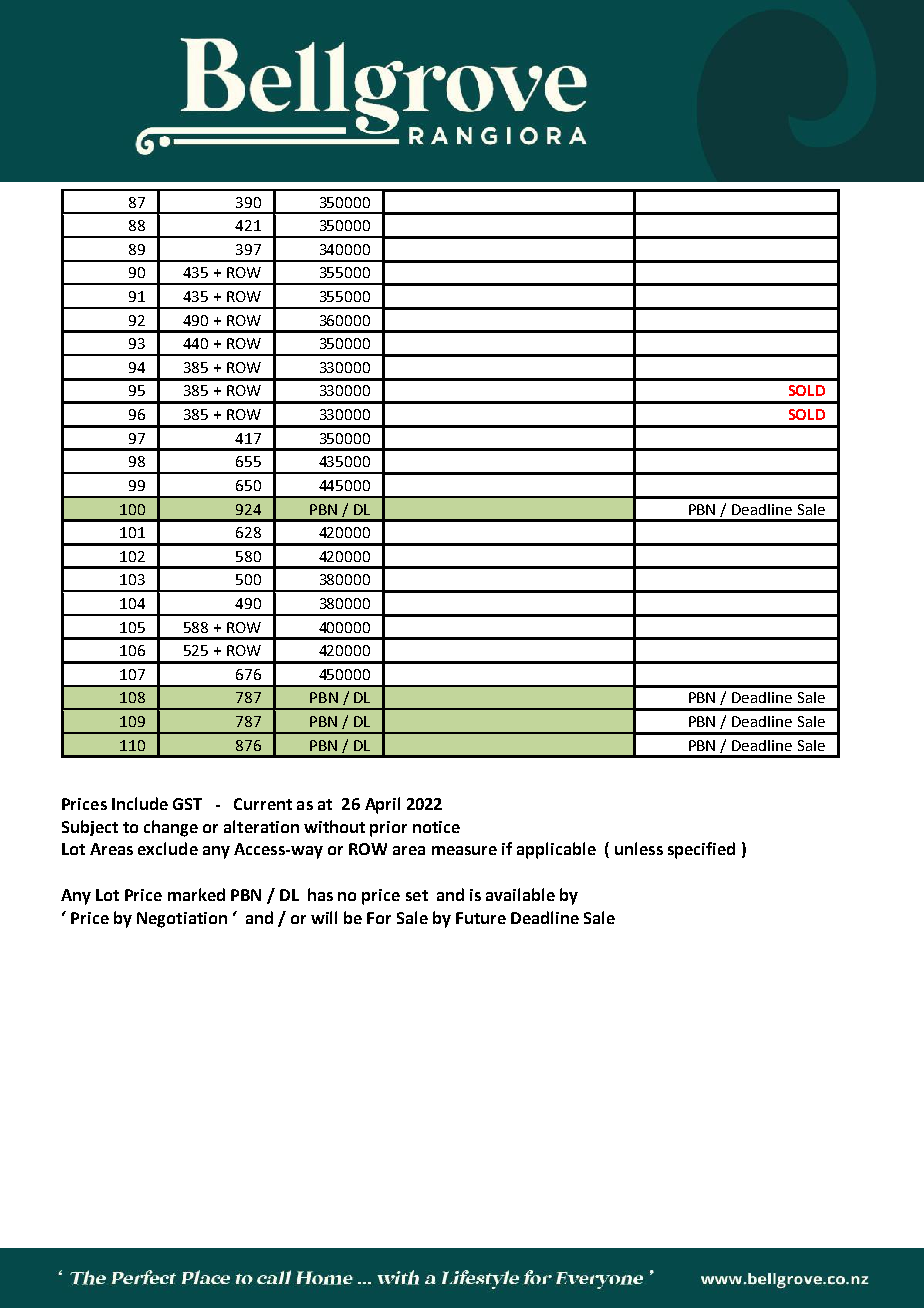 This page has width=924, height=1308. Describe the element at coordinates (639, 848) in the page. I see `unless` at that location.
